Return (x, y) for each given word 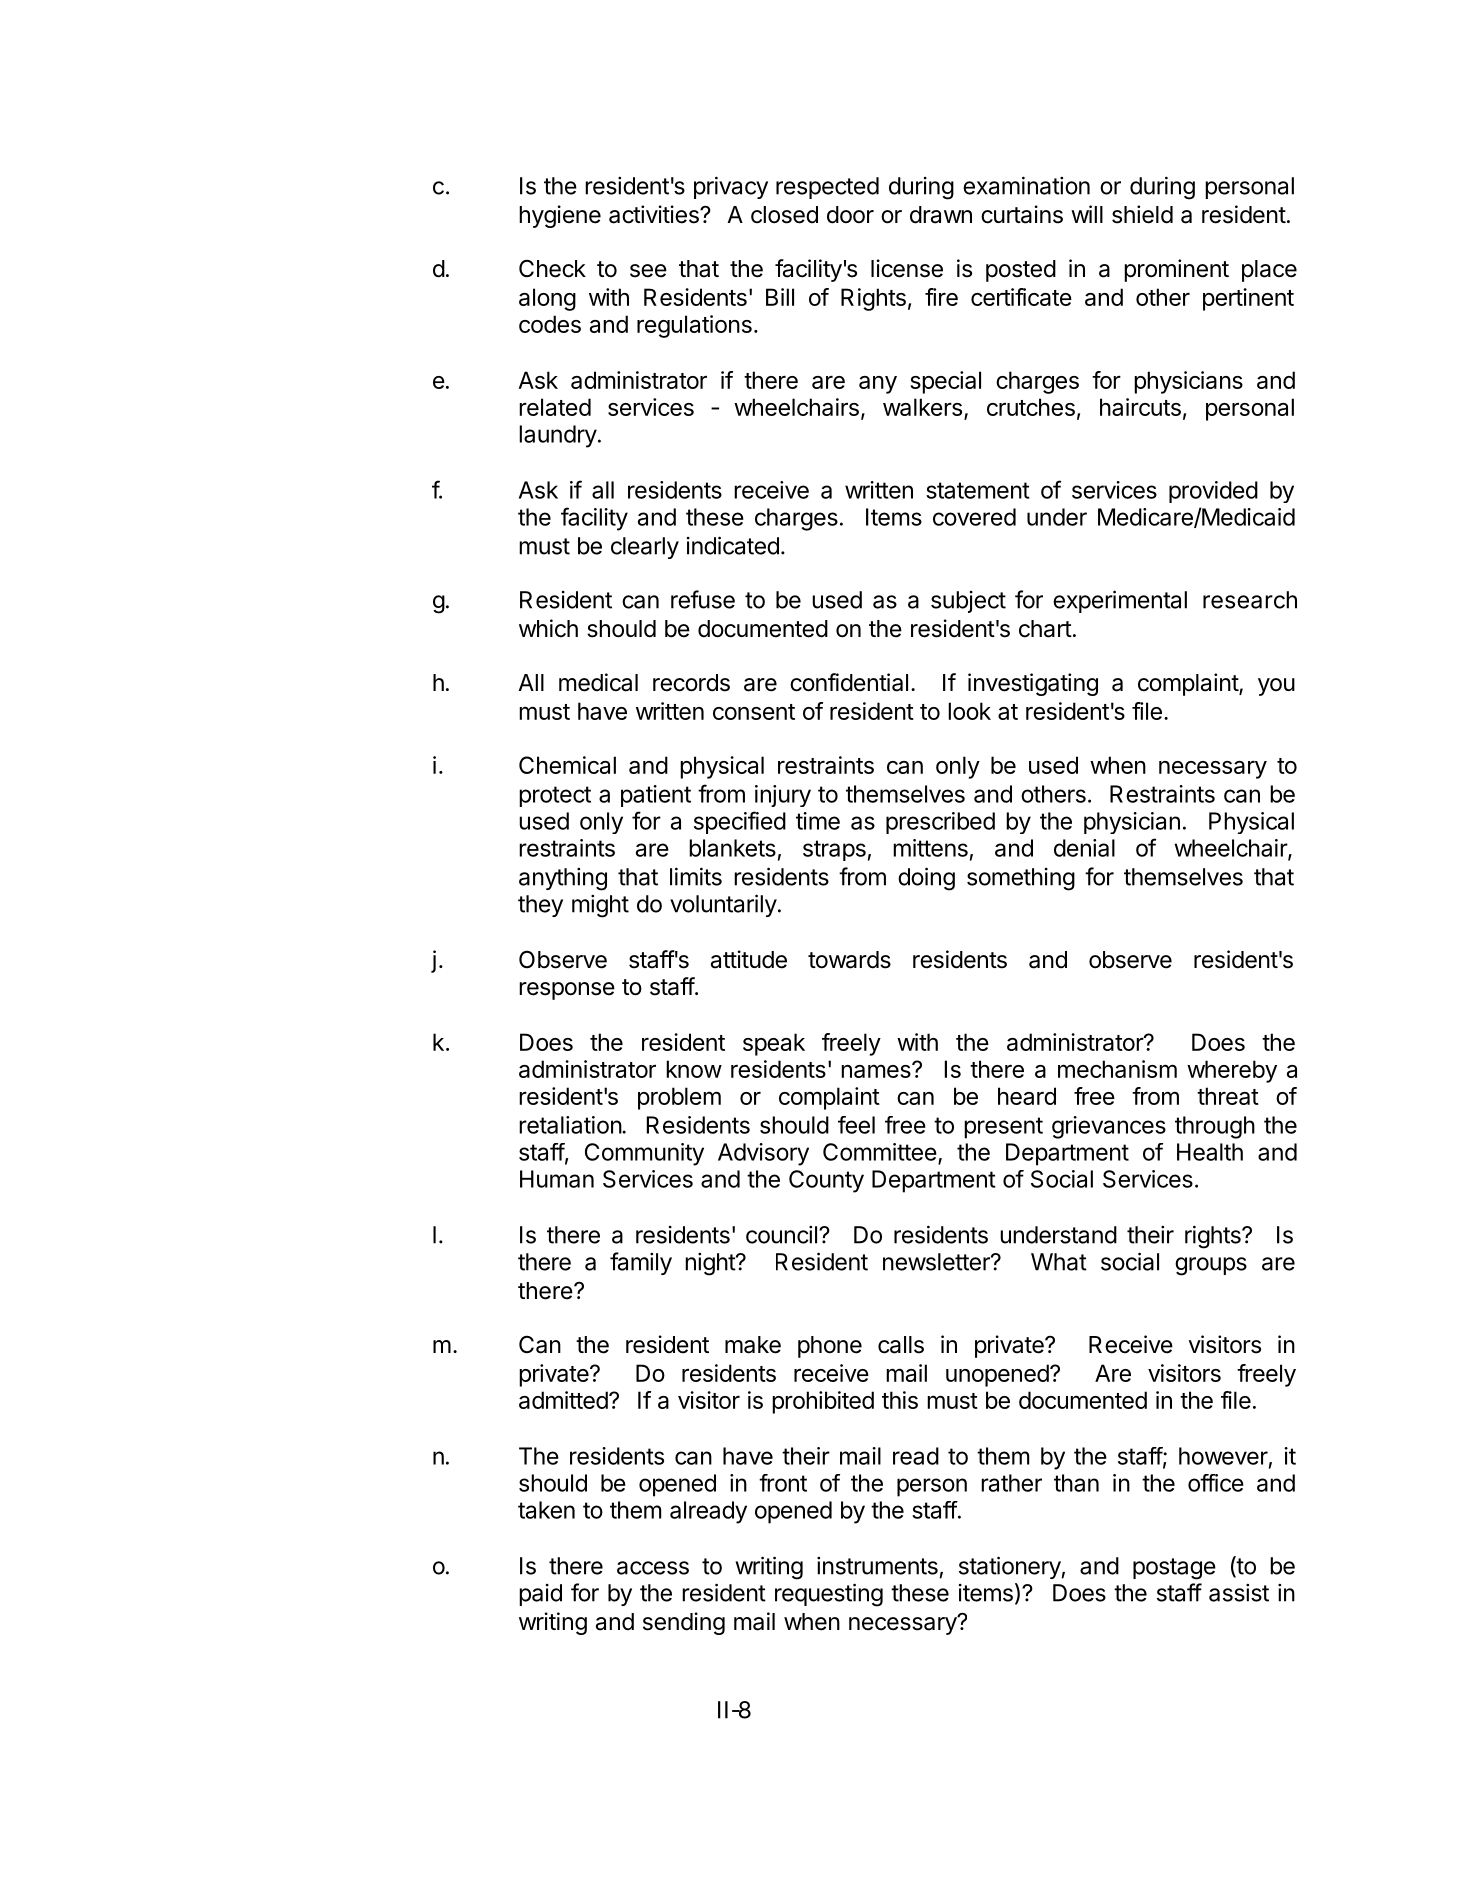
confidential (849, 682)
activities (655, 214)
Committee (880, 1152)
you (1276, 687)
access (653, 1568)
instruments (877, 1566)
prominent (1176, 270)
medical (598, 682)
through (1215, 1127)
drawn (941, 215)
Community (644, 1154)
